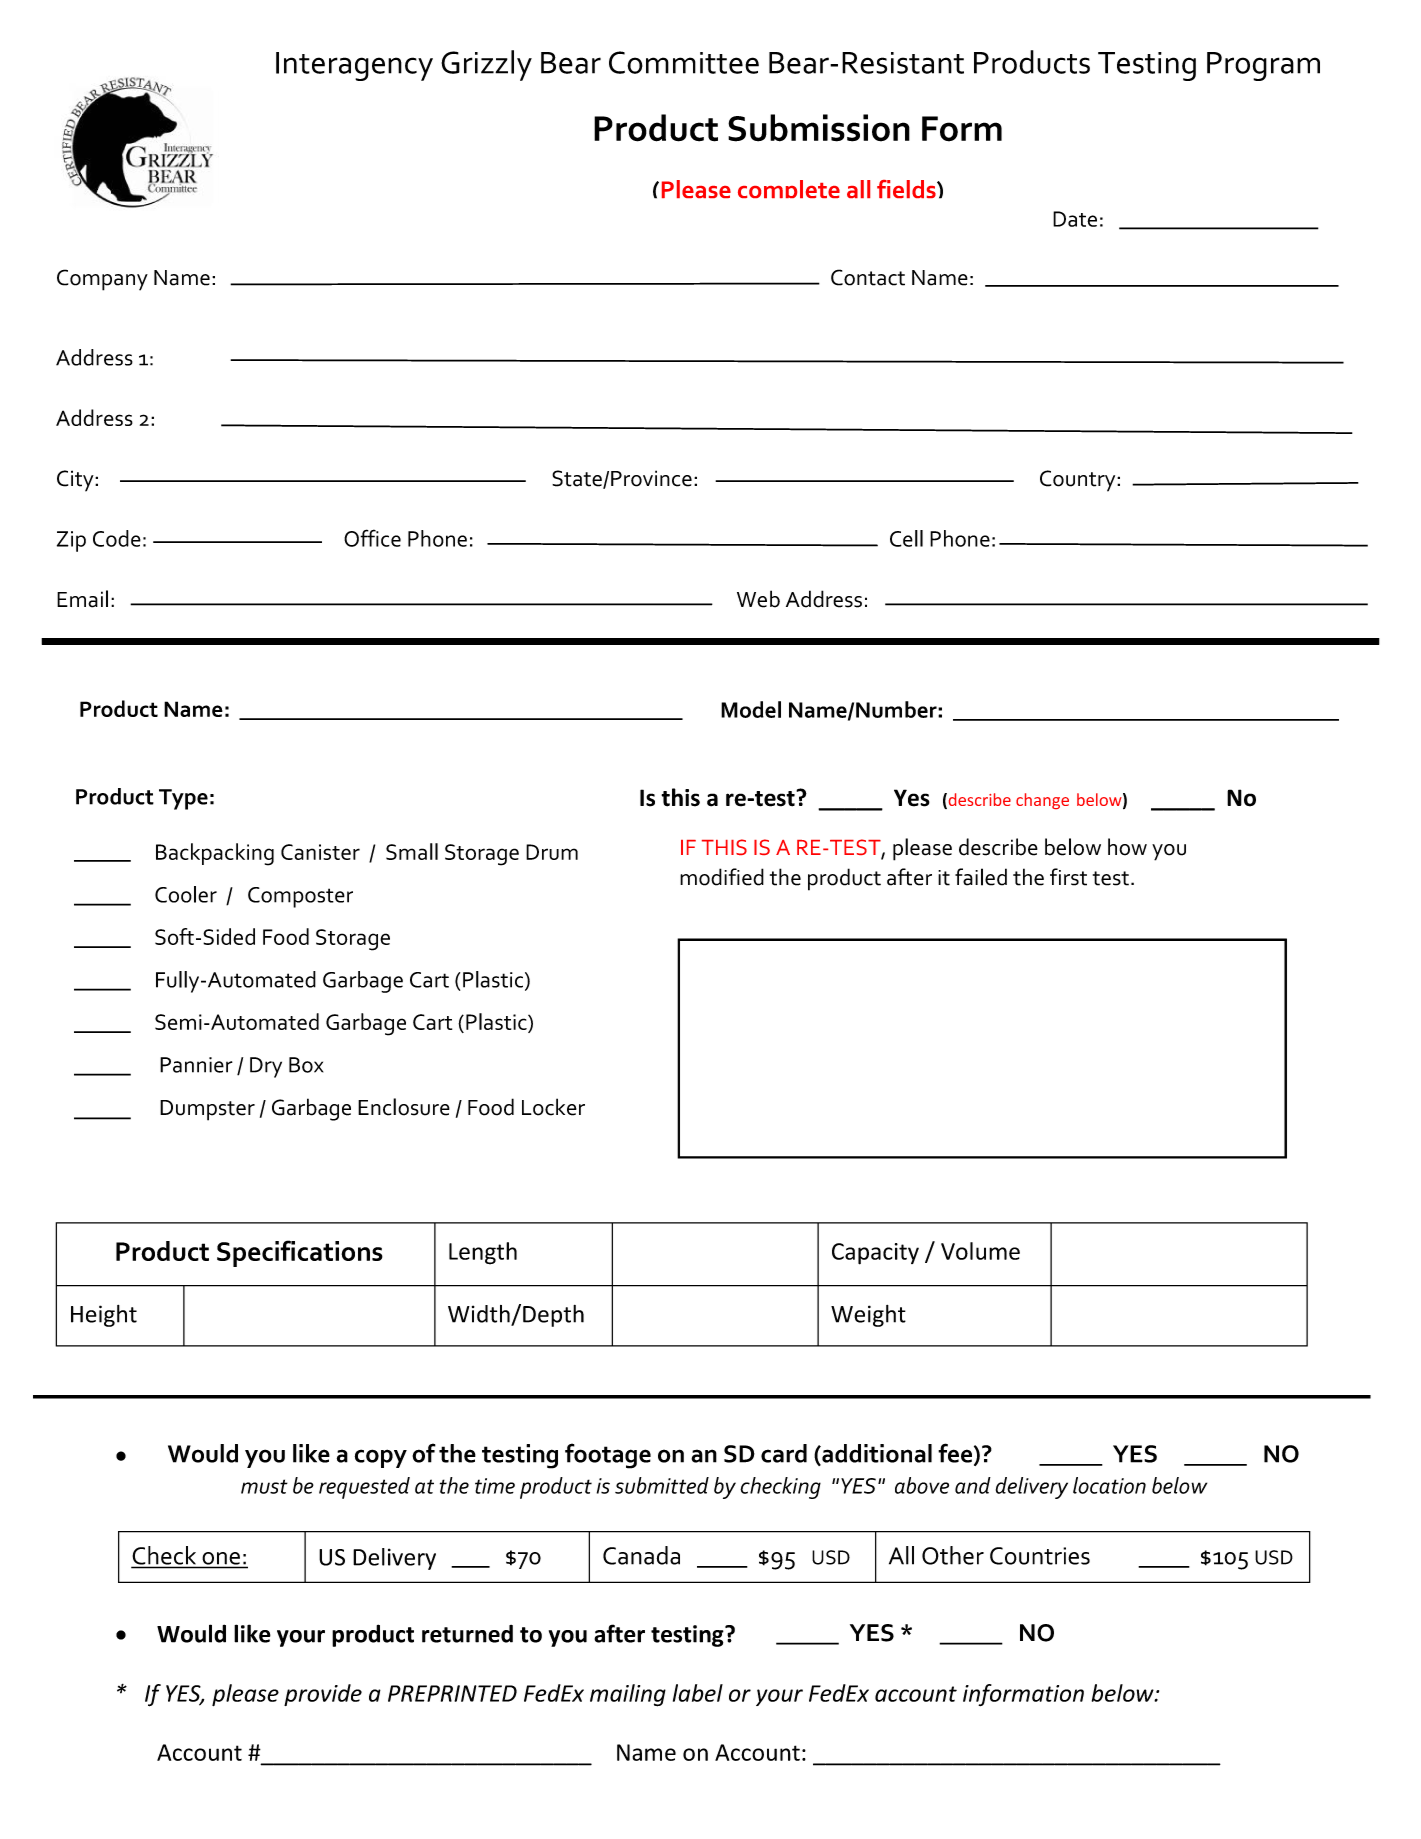 Image resolution: width=1421 pixels, height=1839 pixels. What do you see at coordinates (117, 538) in the page?
I see `Code` at bounding box center [117, 538].
